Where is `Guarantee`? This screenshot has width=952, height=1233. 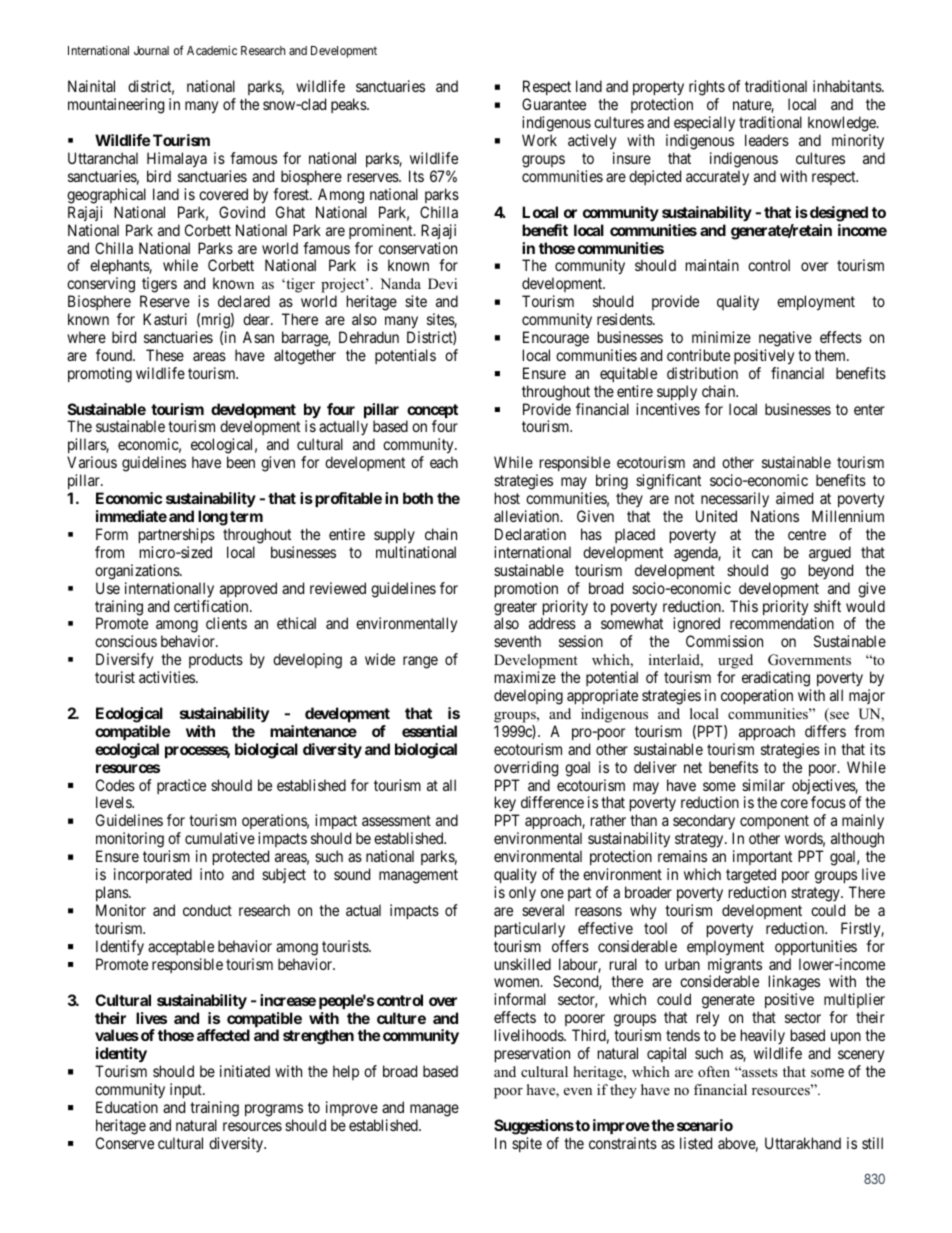
Guarantee is located at coordinates (554, 104).
